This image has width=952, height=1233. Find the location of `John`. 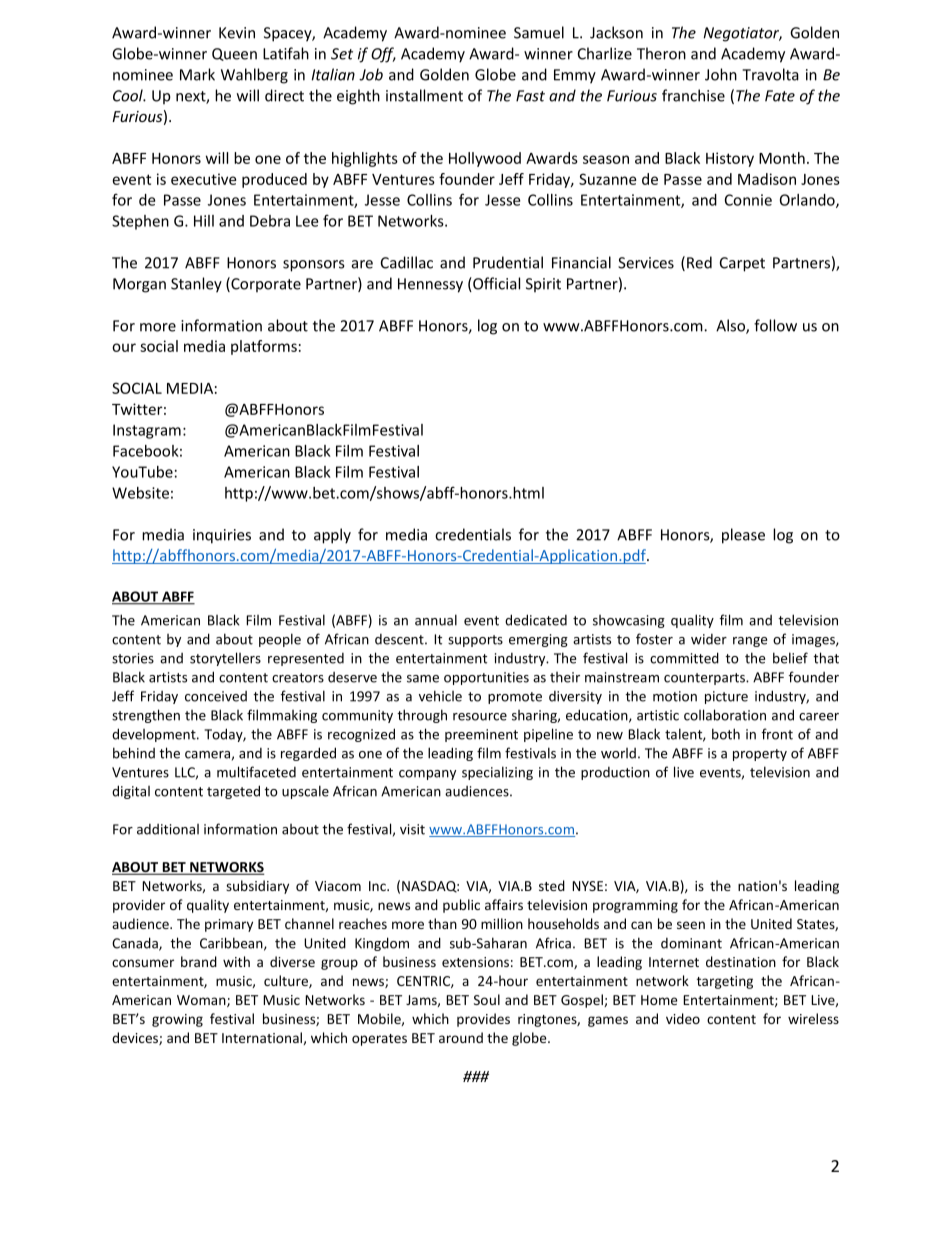

John is located at coordinates (721, 74).
